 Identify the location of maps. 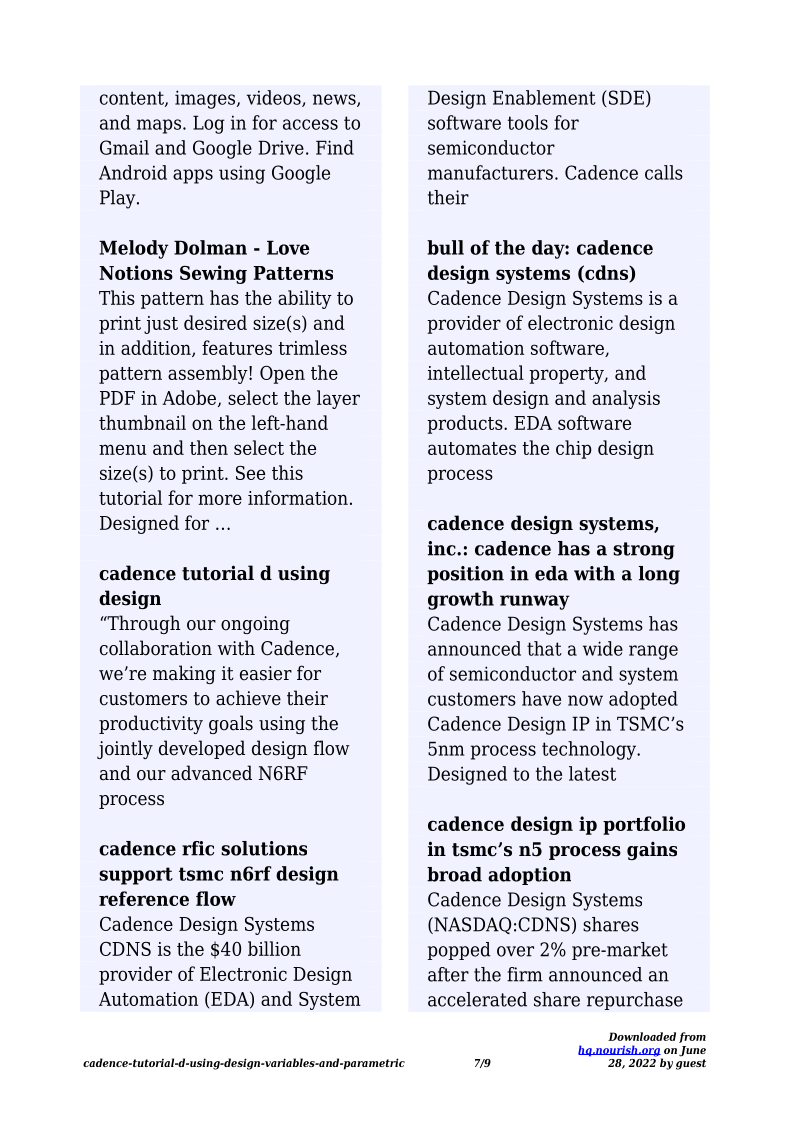
(159, 126).
